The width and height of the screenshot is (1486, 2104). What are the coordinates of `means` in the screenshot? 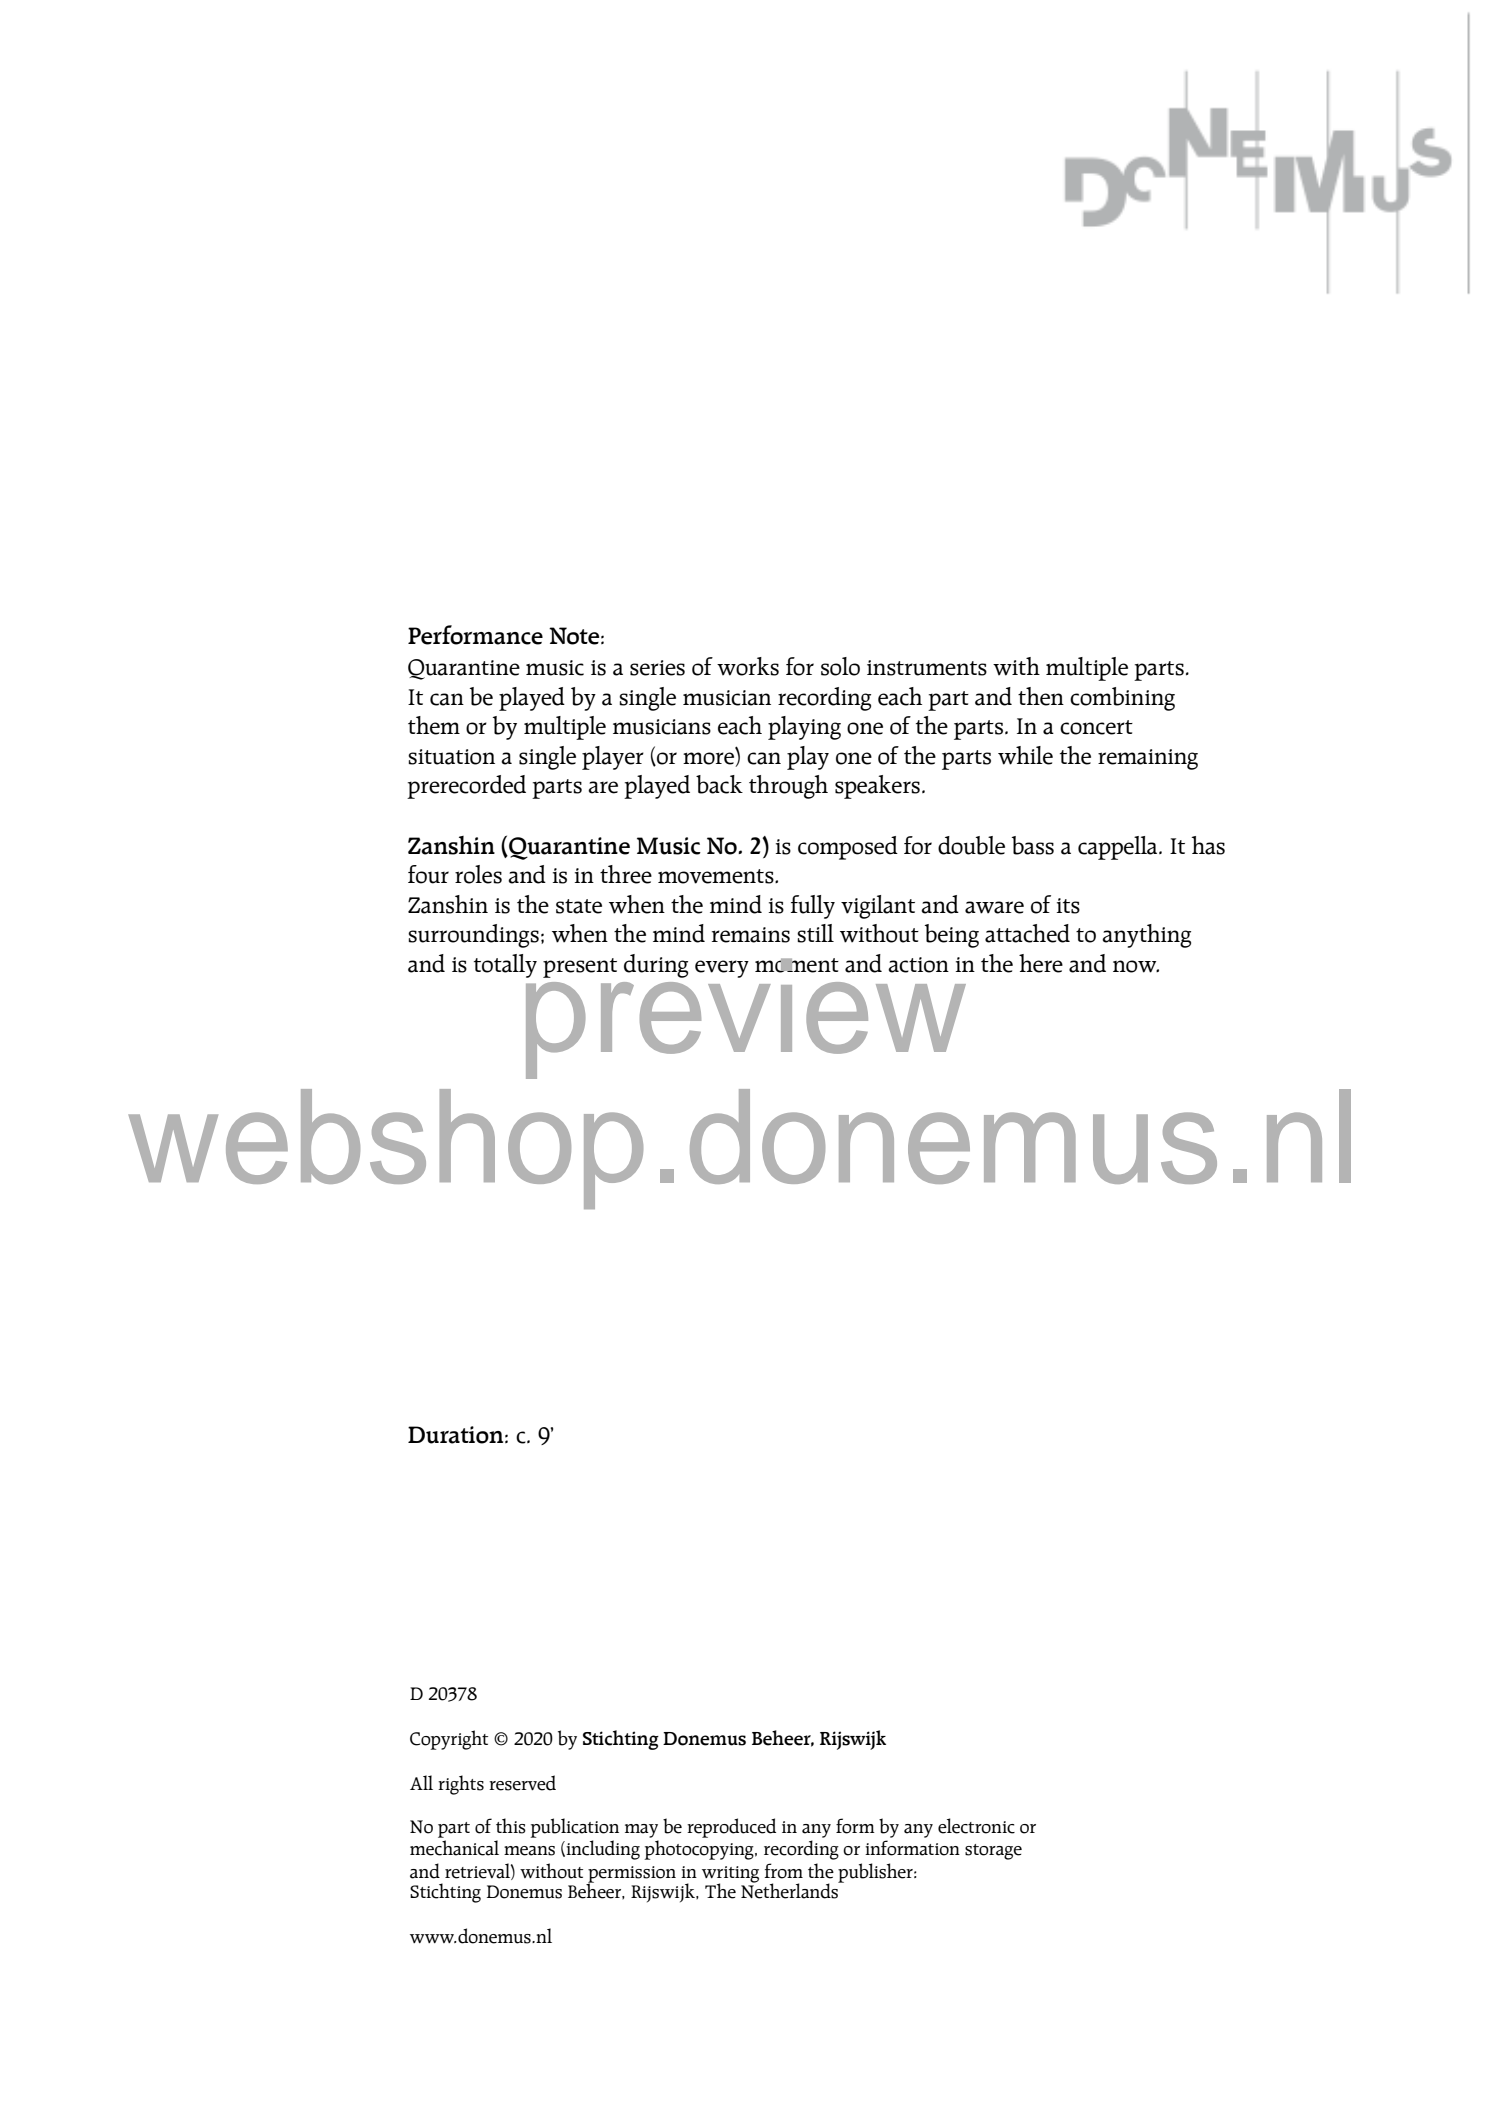 It's located at (529, 1851).
